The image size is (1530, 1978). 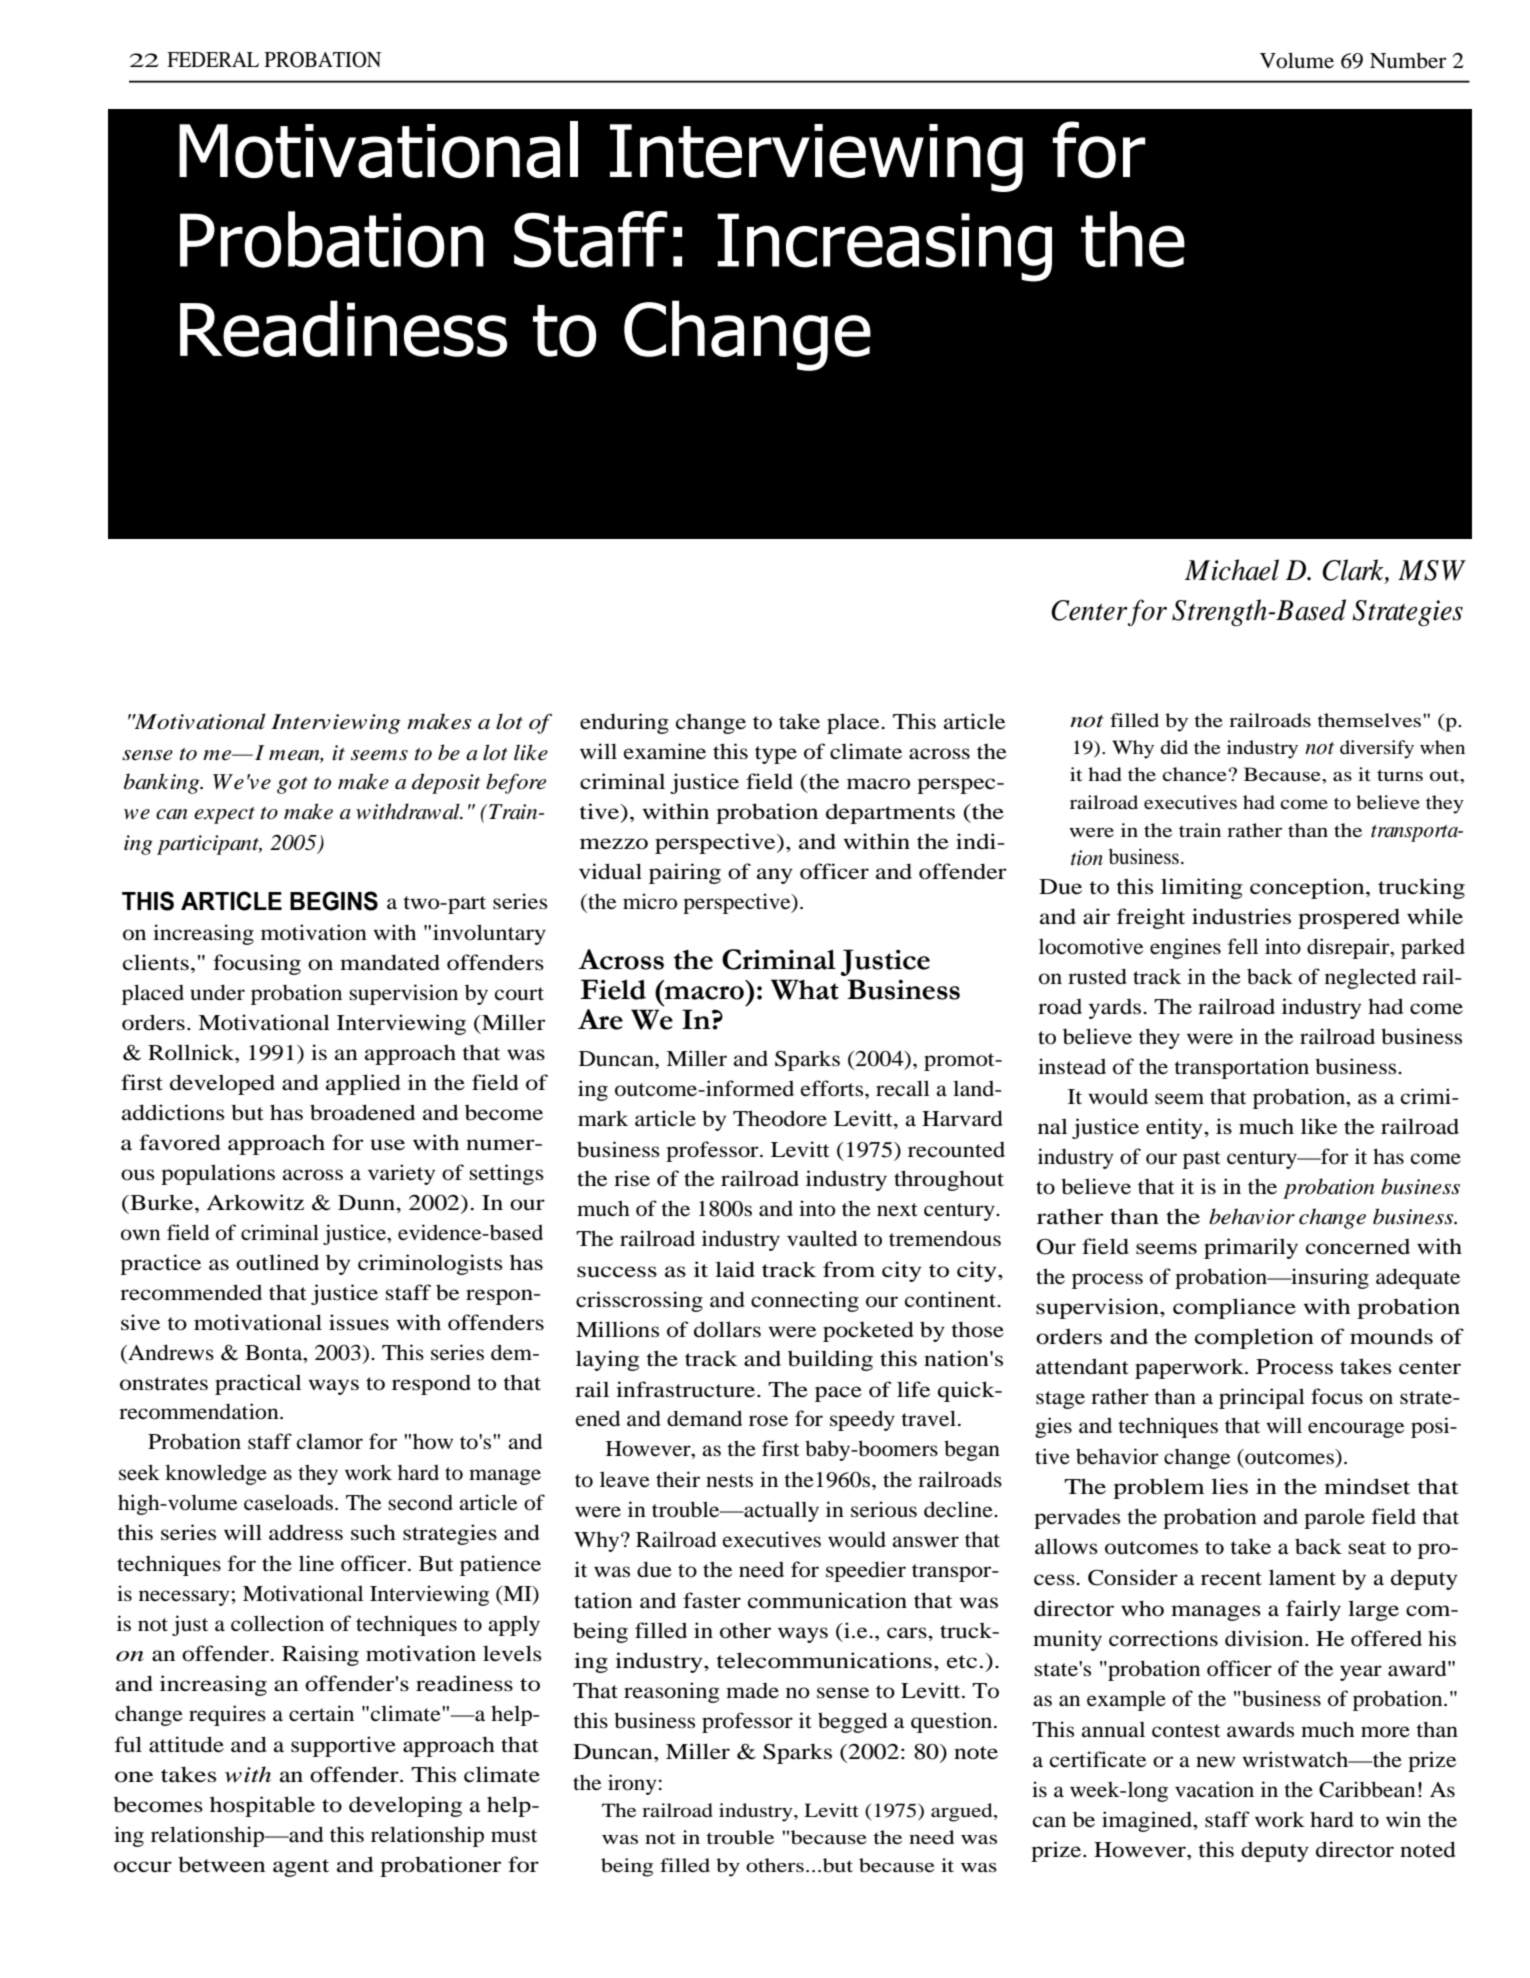 What do you see at coordinates (805, 989) in the screenshot?
I see `What` at bounding box center [805, 989].
